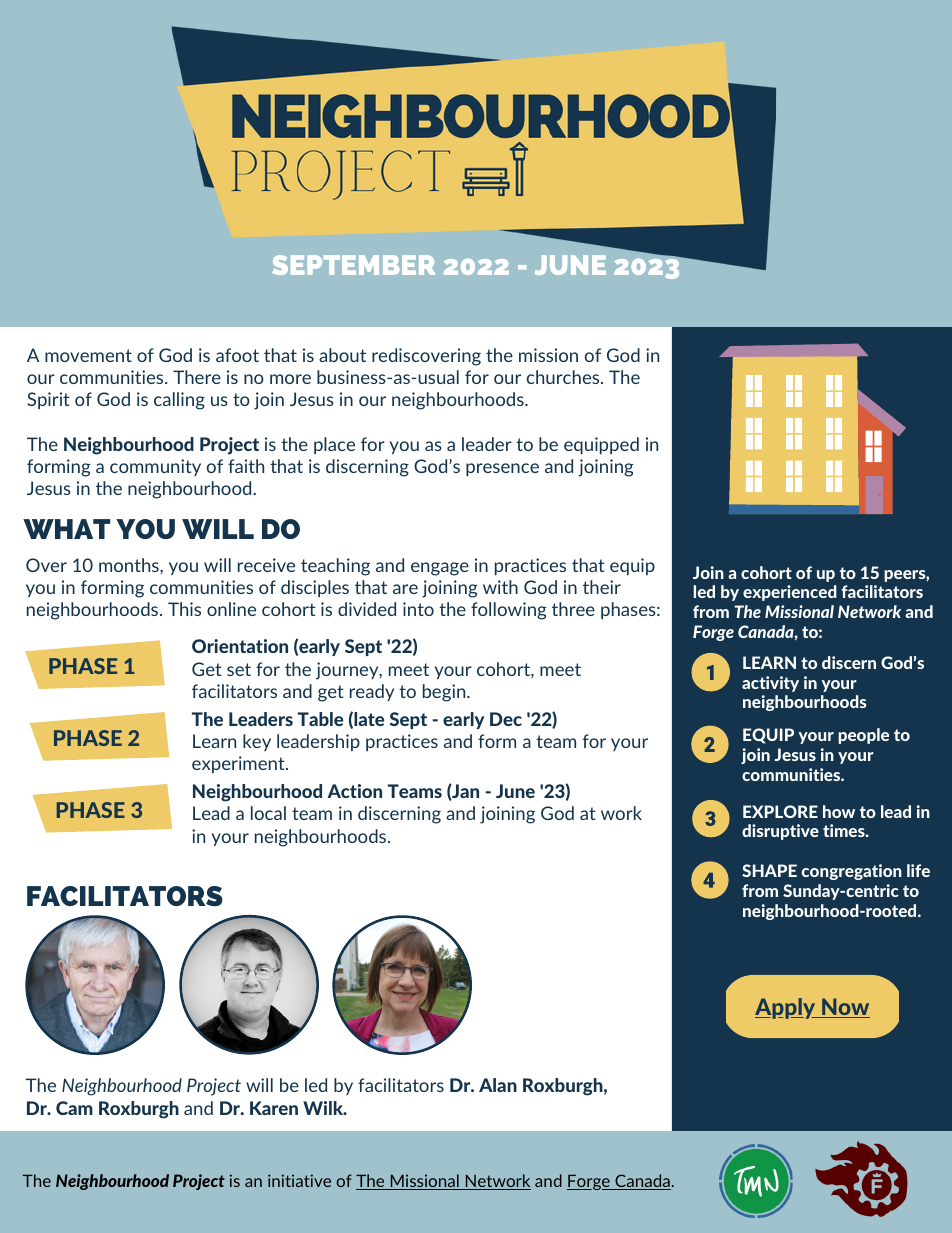  Describe the element at coordinates (564, 377) in the screenshot. I see `churches` at that location.
